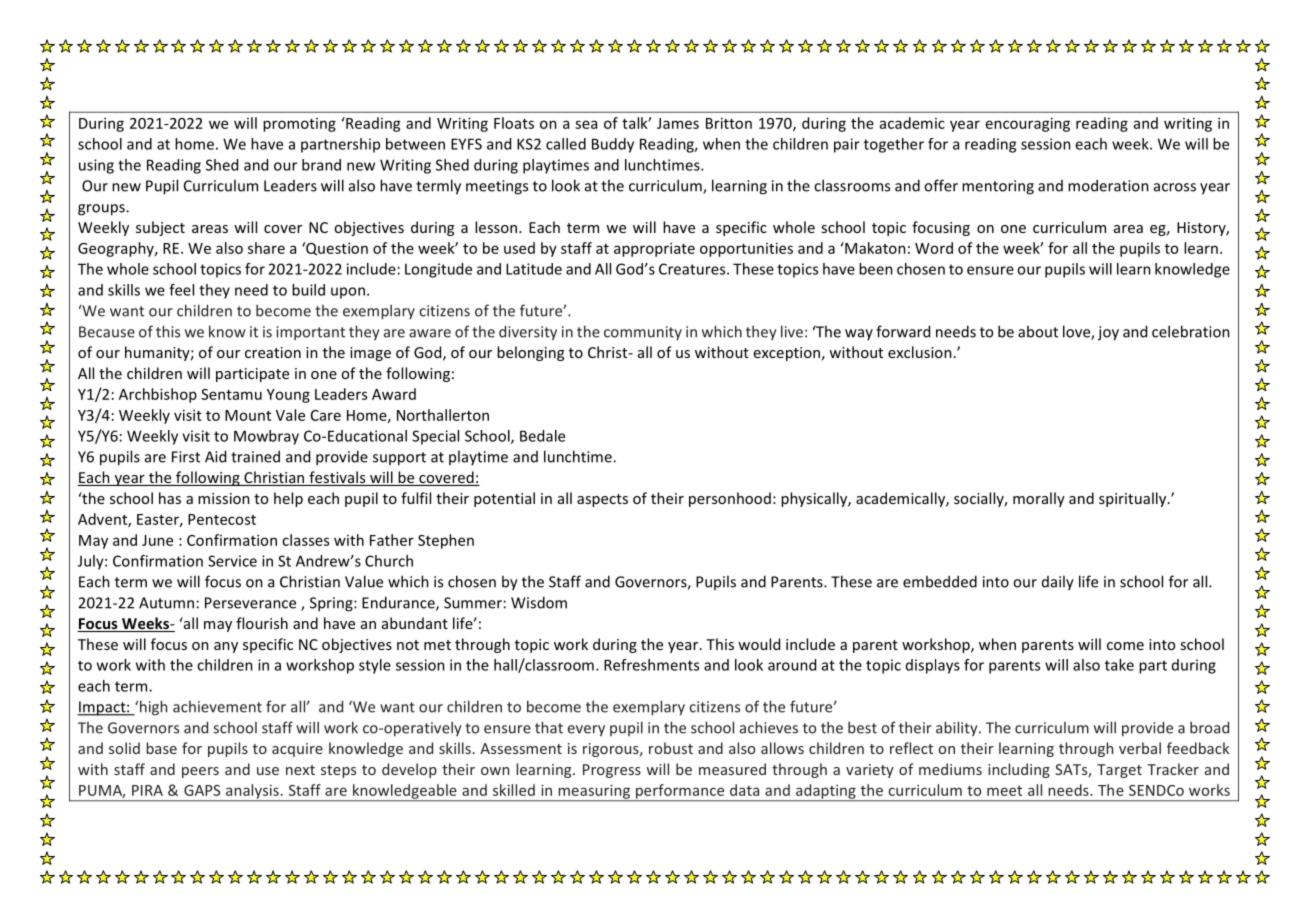 This page has height=924, width=1308. What do you see at coordinates (200, 772) in the page?
I see `peers` at bounding box center [200, 772].
